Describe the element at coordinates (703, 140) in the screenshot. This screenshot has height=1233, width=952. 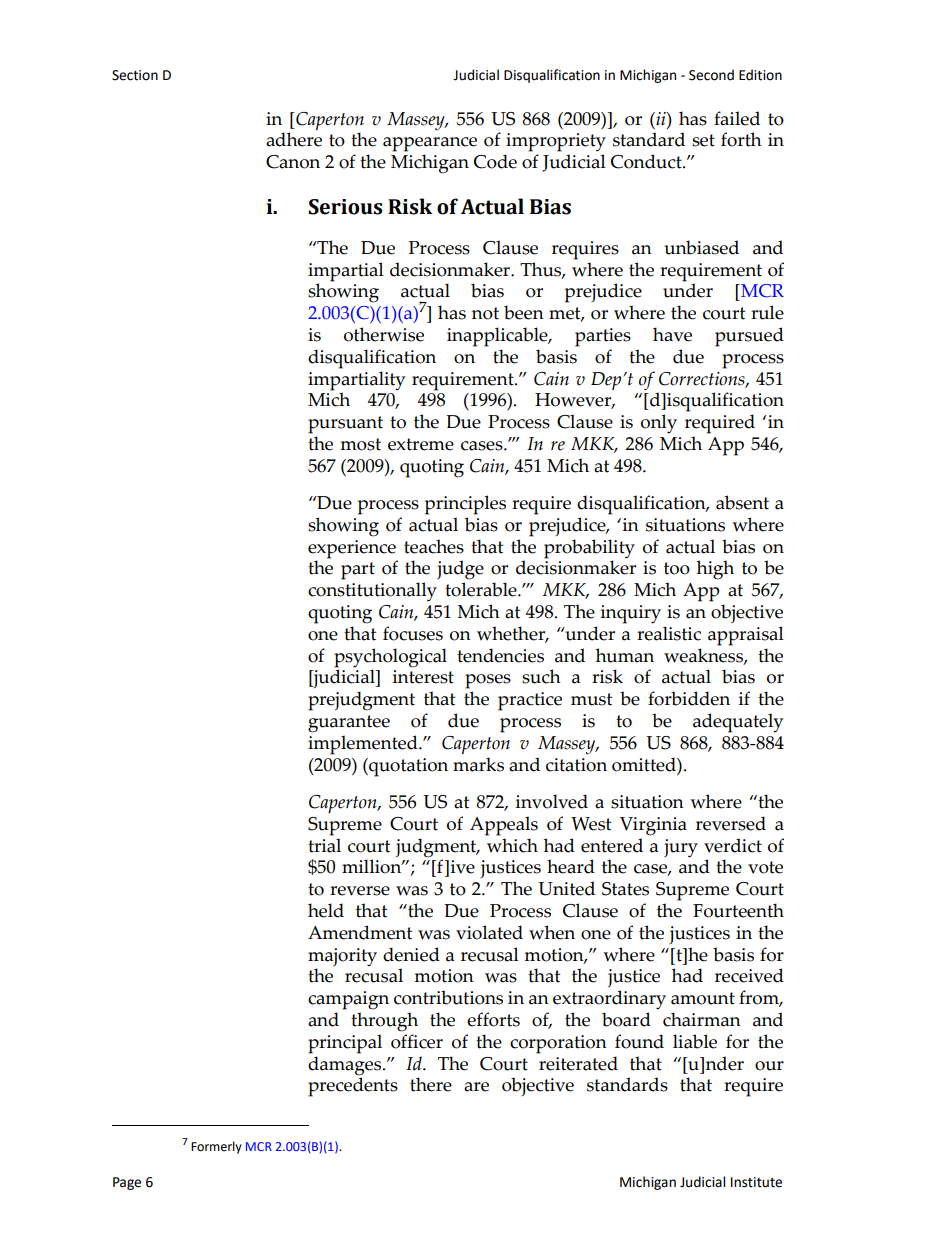
I see `set` at that location.
